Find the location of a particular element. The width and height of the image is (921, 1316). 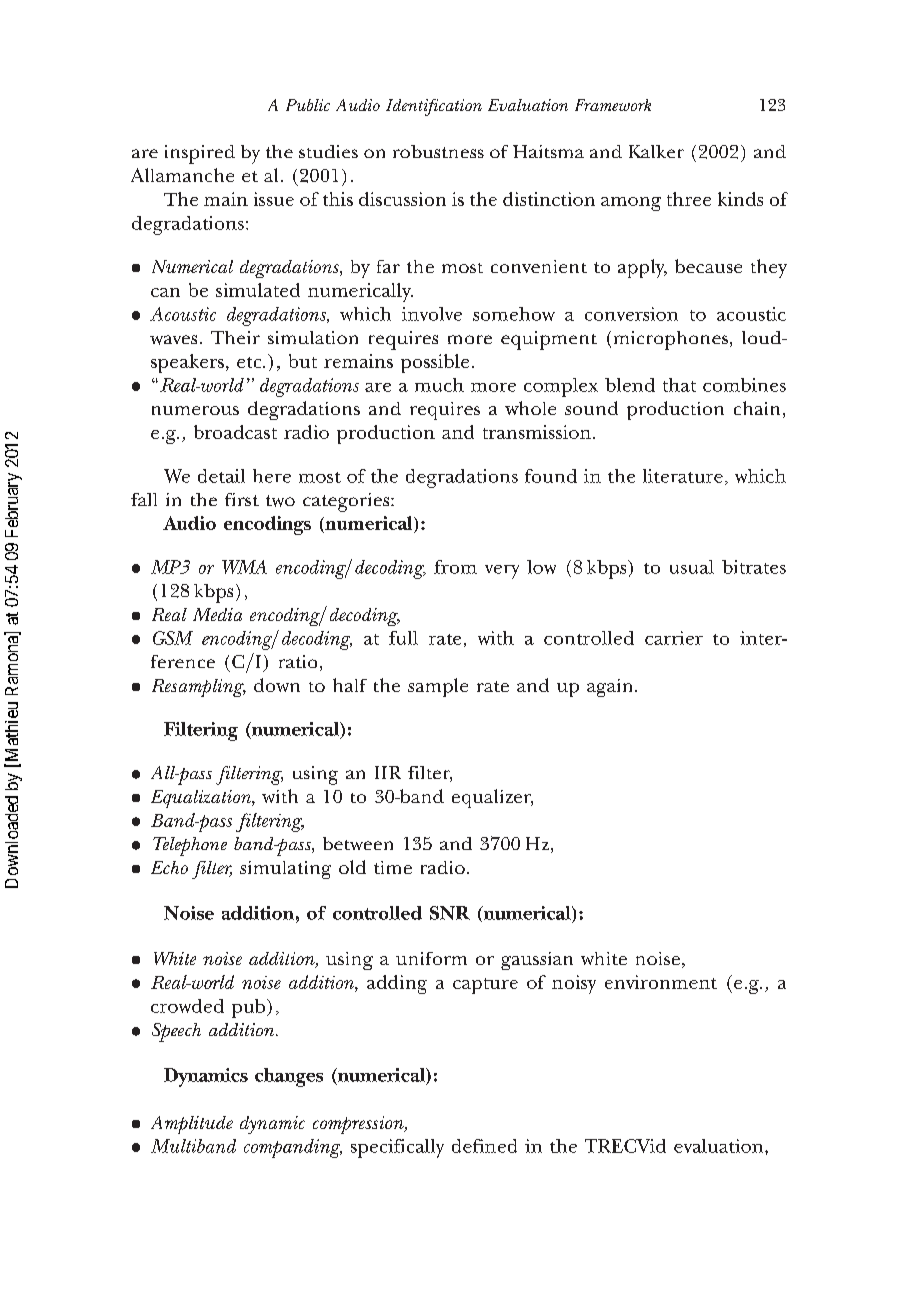

carrier is located at coordinates (674, 638).
